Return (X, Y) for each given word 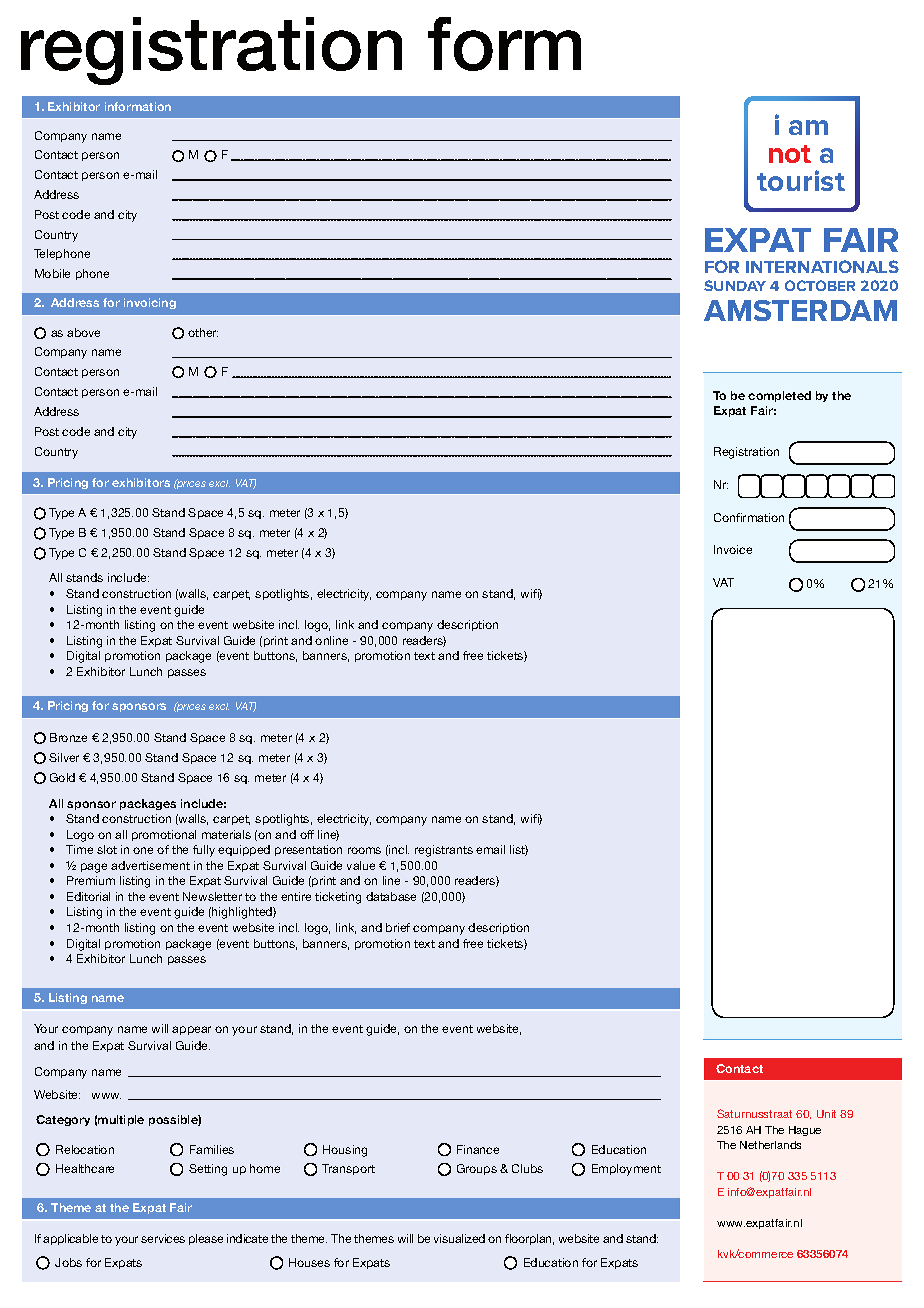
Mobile (52, 273)
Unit (826, 1114)
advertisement (150, 865)
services (163, 1238)
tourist (801, 180)
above (83, 332)
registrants (444, 851)
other (203, 332)
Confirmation (749, 517)
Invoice (733, 549)
